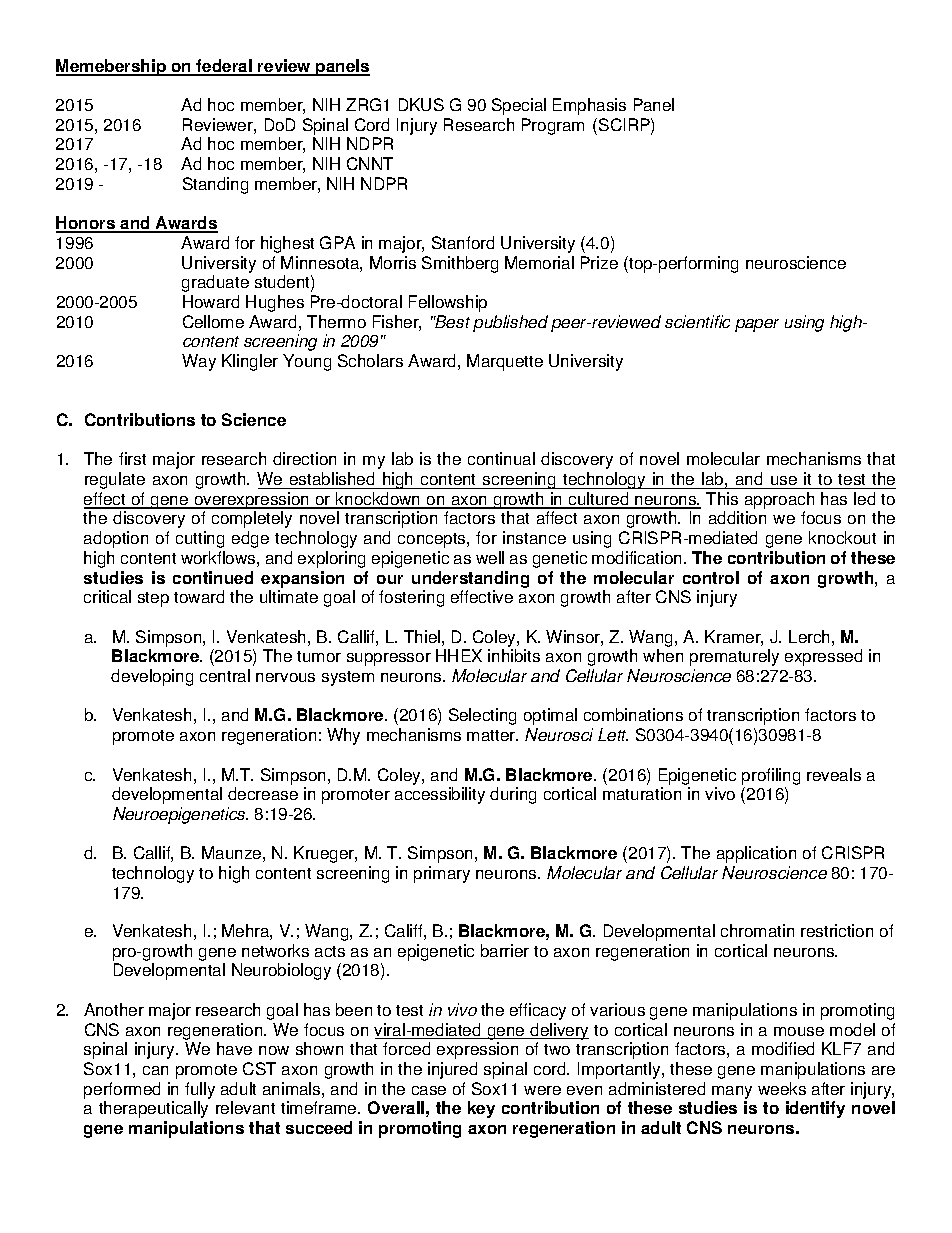  Describe the element at coordinates (589, 106) in the page. I see `Emphasis` at that location.
